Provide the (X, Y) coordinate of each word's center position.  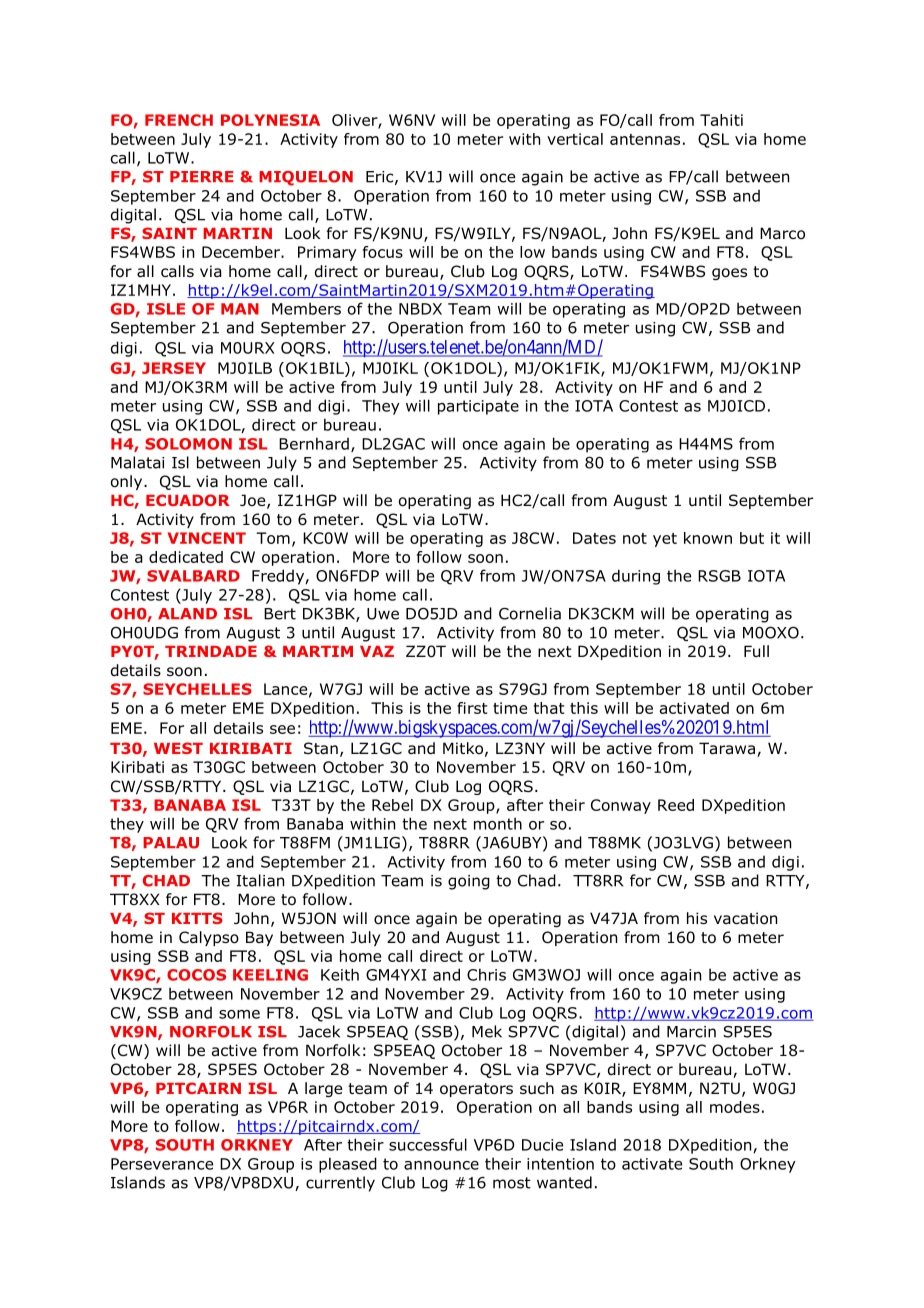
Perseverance (162, 1164)
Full (756, 651)
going (469, 882)
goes (729, 274)
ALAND (187, 613)
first (472, 708)
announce (441, 1165)
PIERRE (202, 176)
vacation (745, 918)
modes (735, 1107)
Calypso (209, 938)
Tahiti (721, 120)
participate (478, 407)
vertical (575, 139)
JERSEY (174, 368)
